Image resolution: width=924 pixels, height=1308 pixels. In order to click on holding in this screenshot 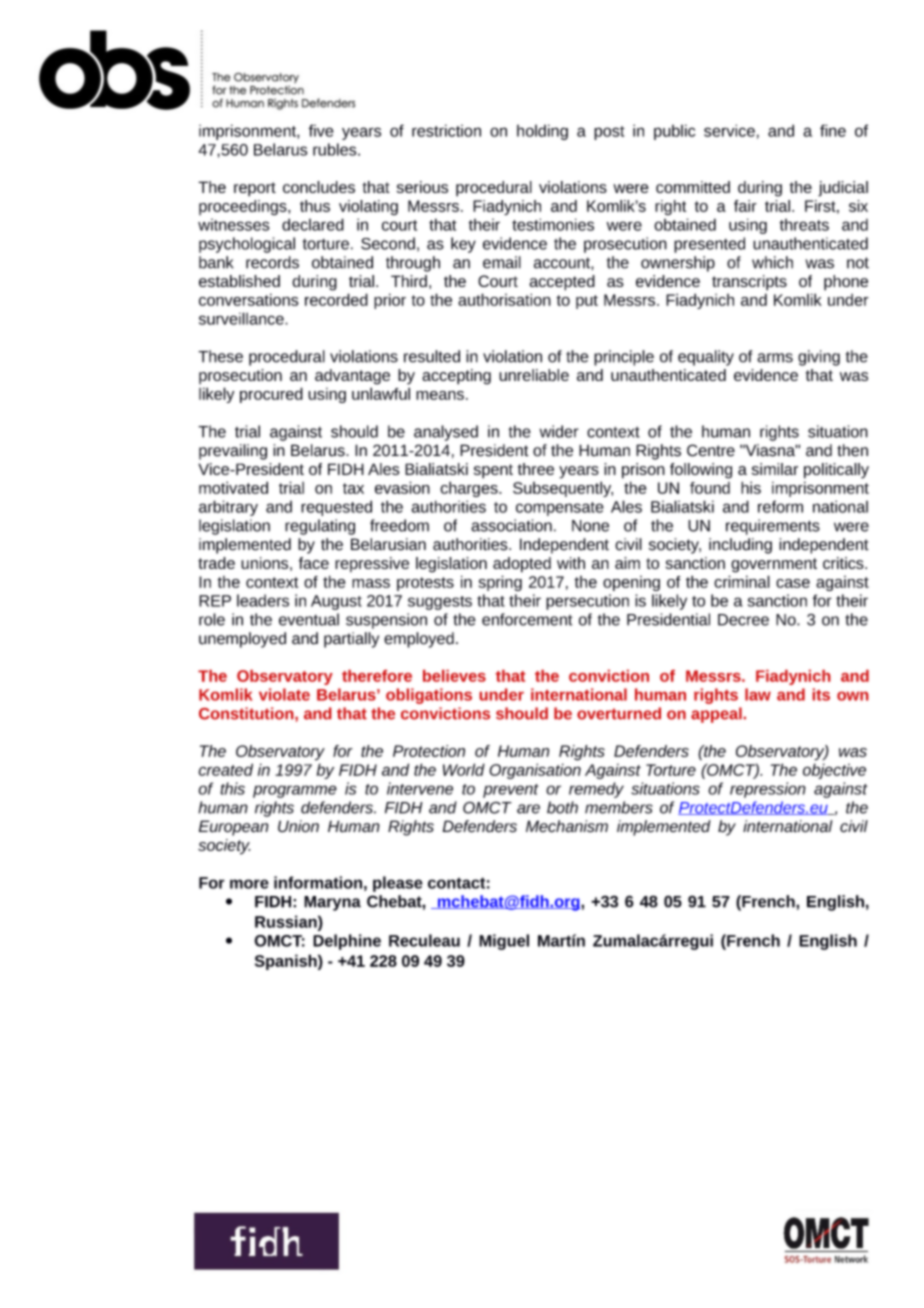, I will do `click(542, 132)`.
